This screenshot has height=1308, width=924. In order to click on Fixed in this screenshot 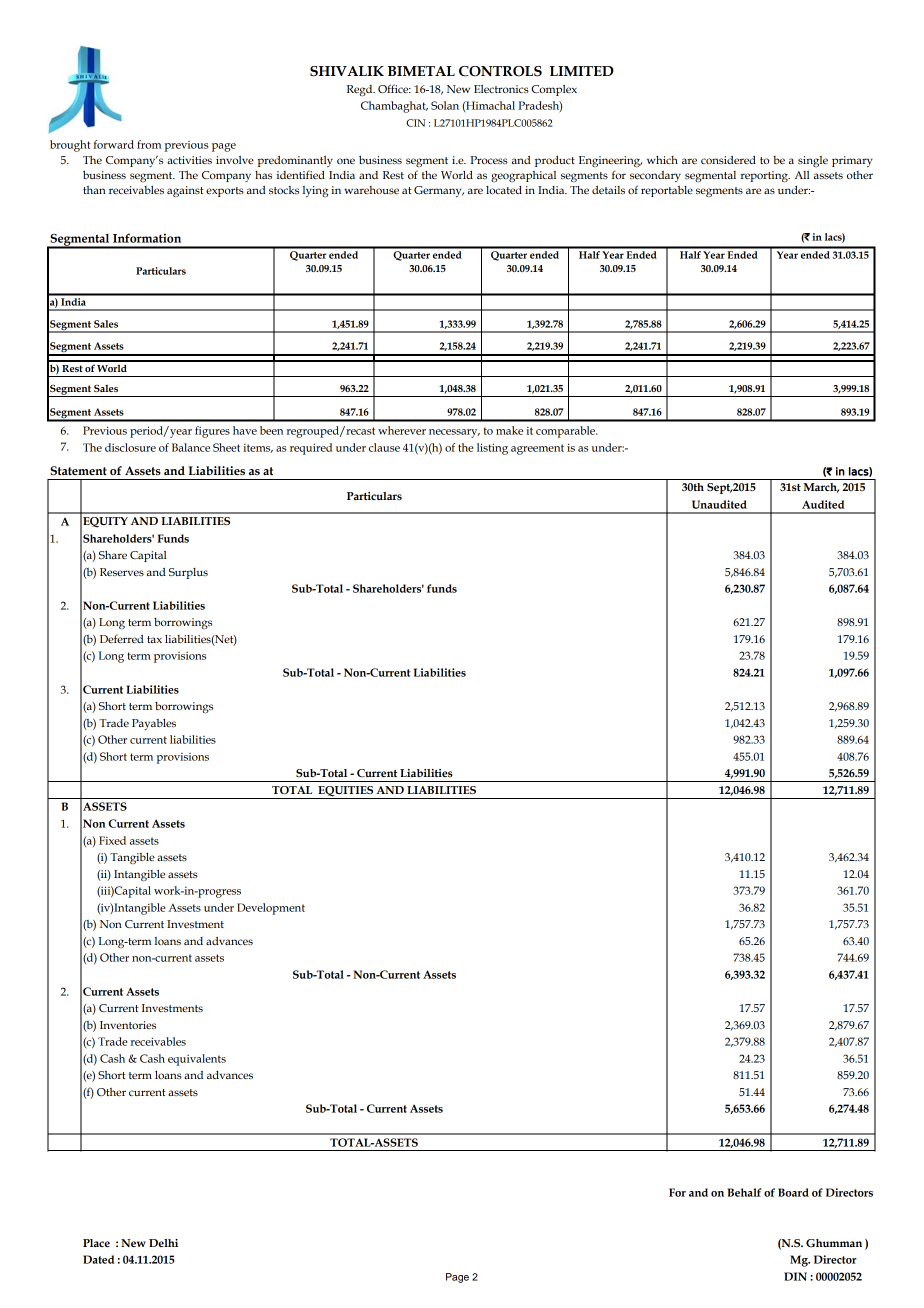, I will do `click(112, 840)`.
